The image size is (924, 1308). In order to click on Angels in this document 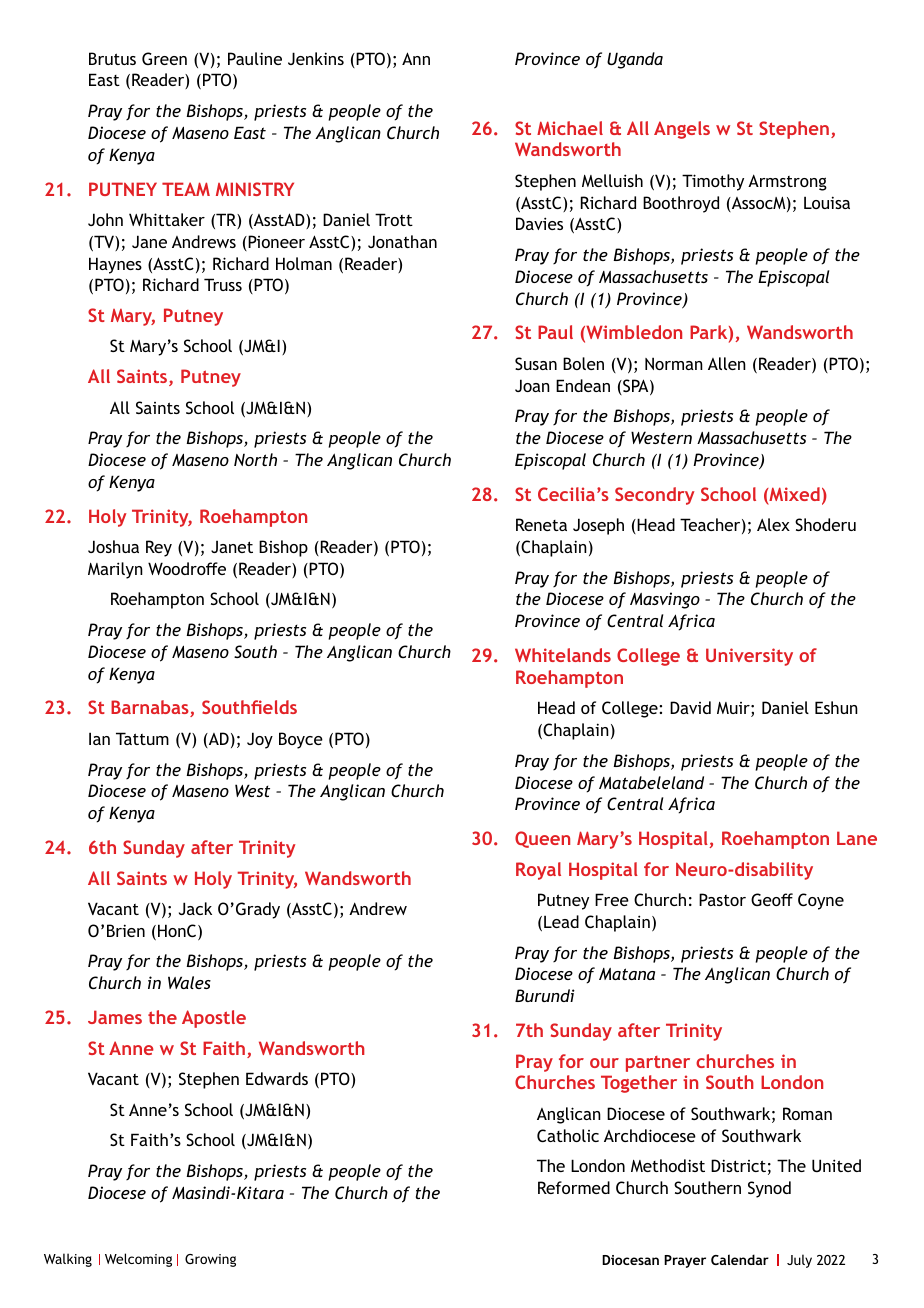, I will do `click(682, 130)`.
